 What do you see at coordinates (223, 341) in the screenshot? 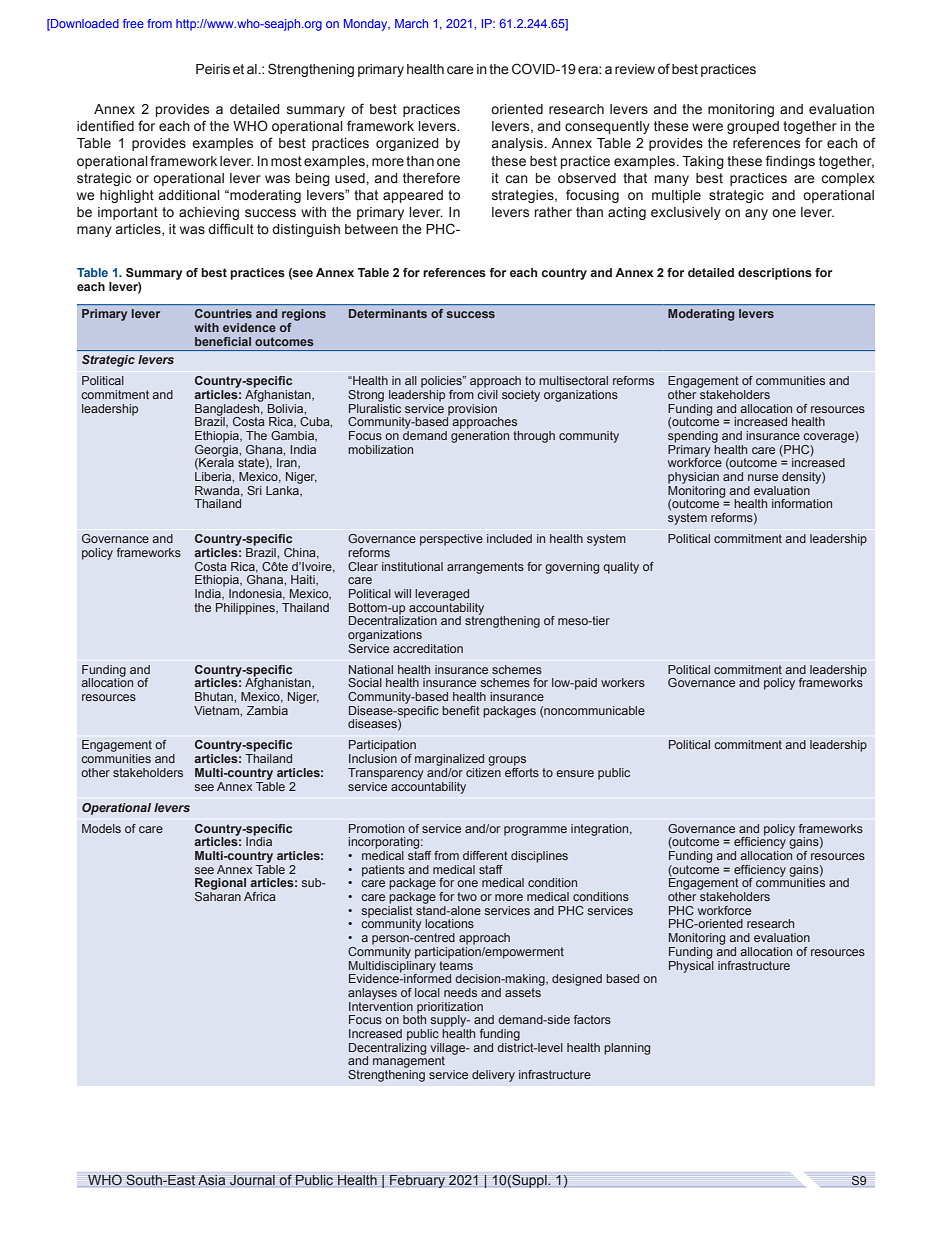
I see `beneficial` at bounding box center [223, 341].
